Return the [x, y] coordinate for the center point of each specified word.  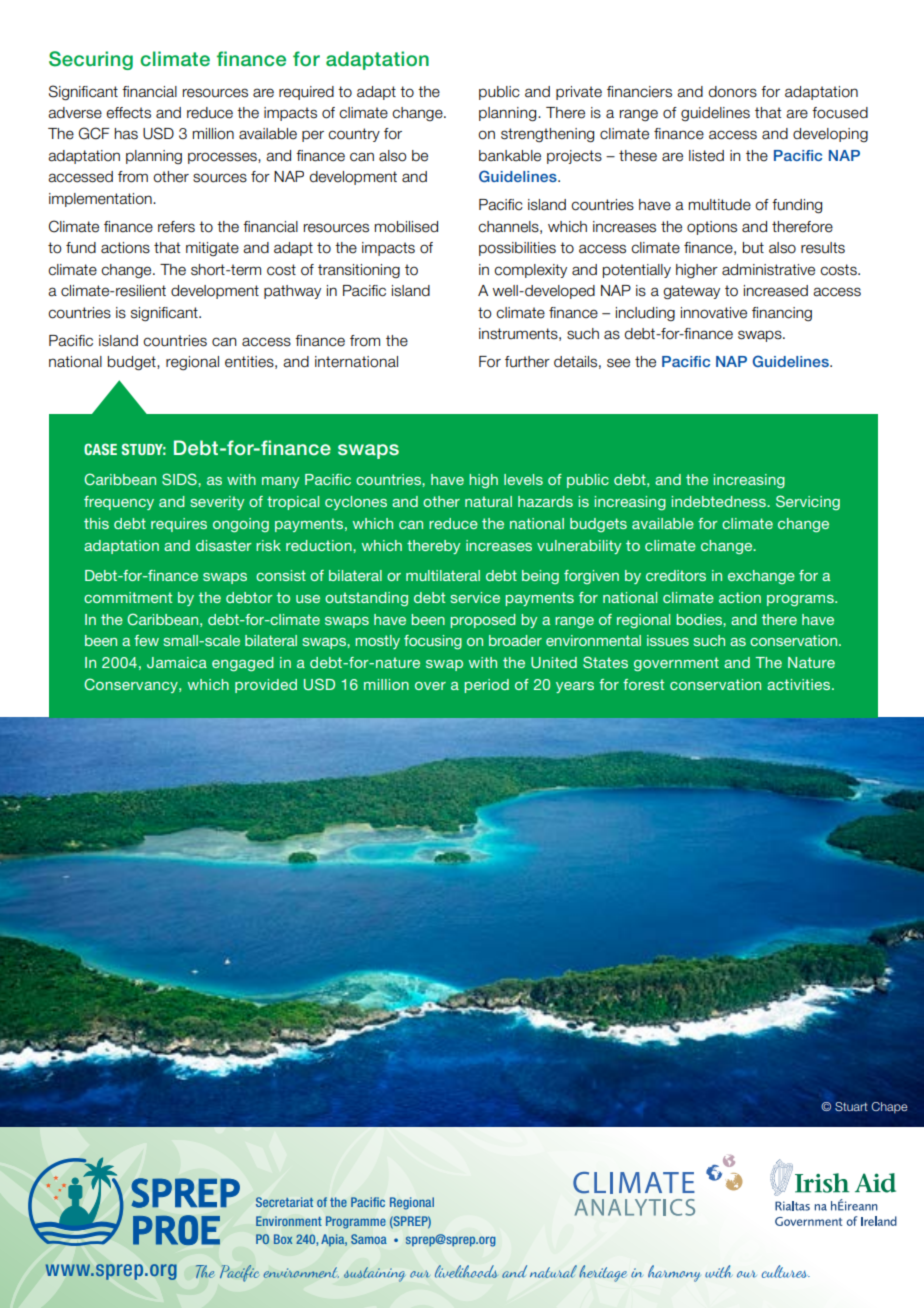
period [486, 686]
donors [733, 92]
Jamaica [177, 662]
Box [283, 1239]
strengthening [547, 135]
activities [800, 684]
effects [128, 113]
